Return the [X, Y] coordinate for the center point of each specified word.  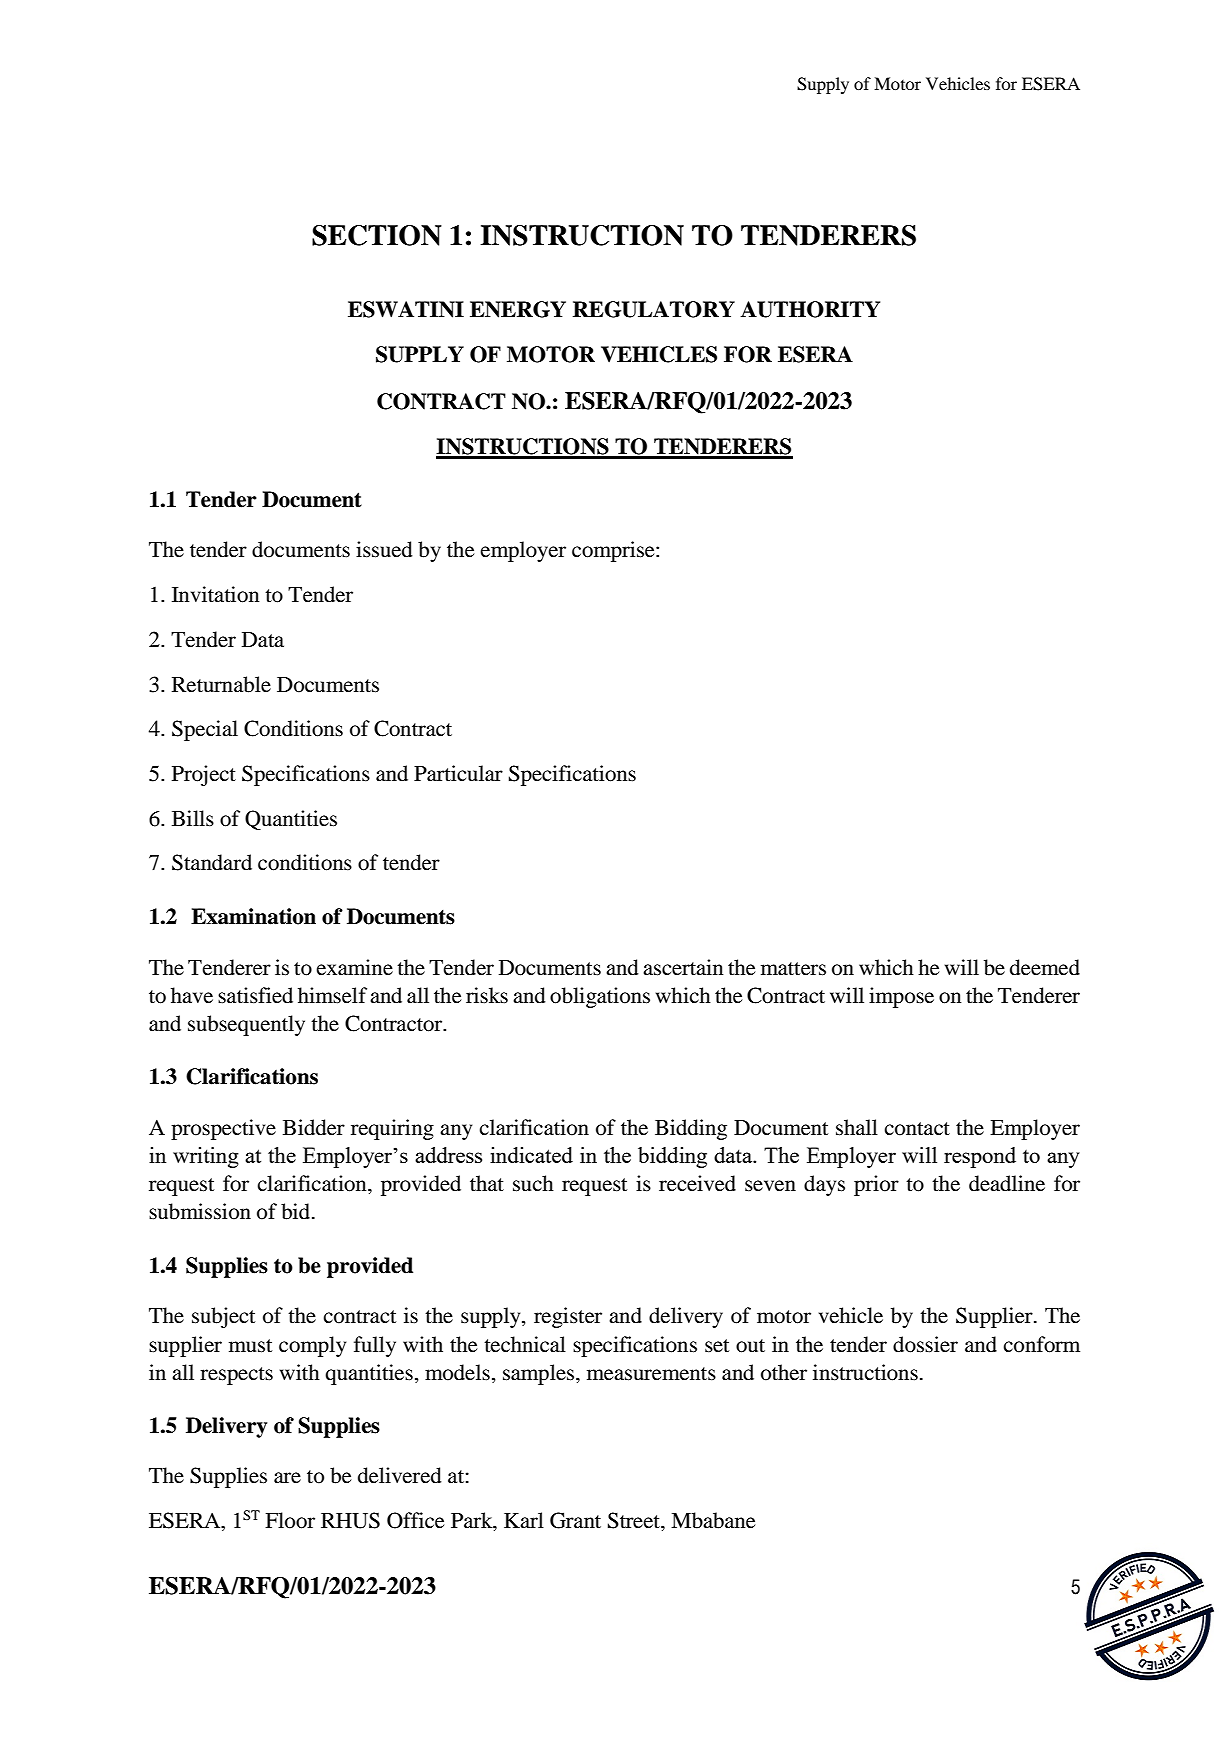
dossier [925, 1344]
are [287, 1478]
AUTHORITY [810, 309]
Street [635, 1520]
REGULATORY [654, 309]
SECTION [377, 235]
